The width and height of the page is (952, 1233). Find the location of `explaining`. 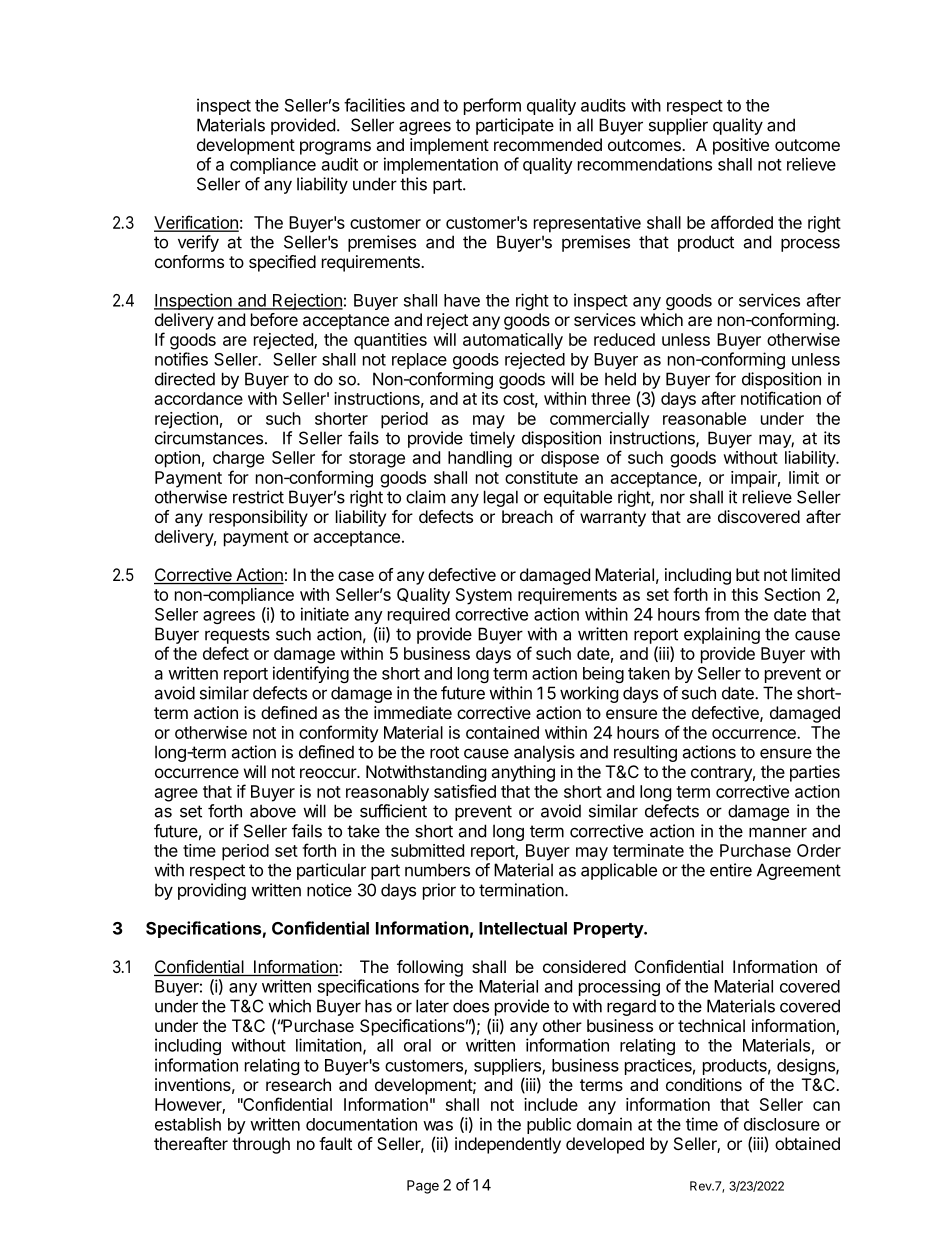

explaining is located at coordinates (722, 635).
